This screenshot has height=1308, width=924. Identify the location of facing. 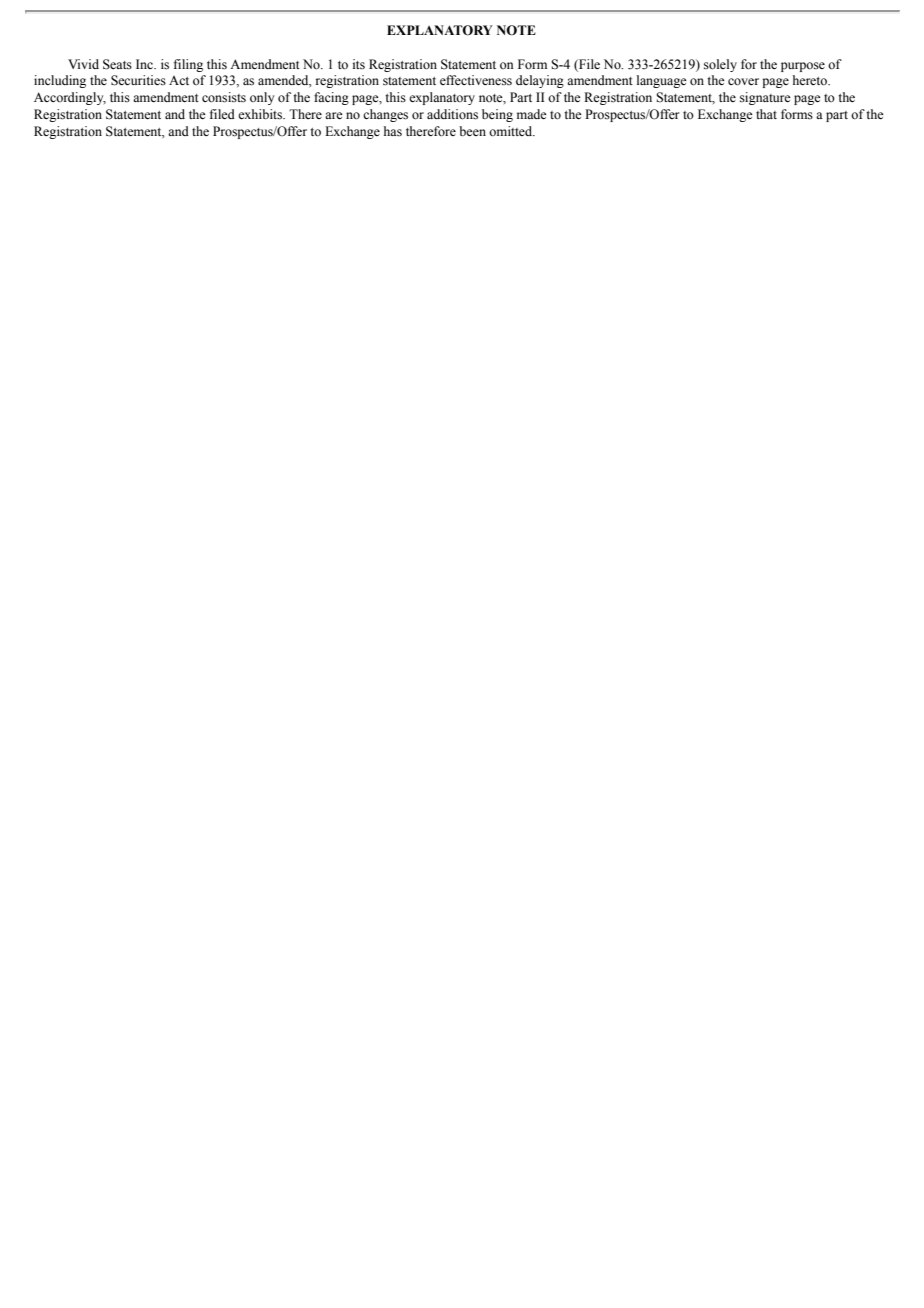
(331, 98).
